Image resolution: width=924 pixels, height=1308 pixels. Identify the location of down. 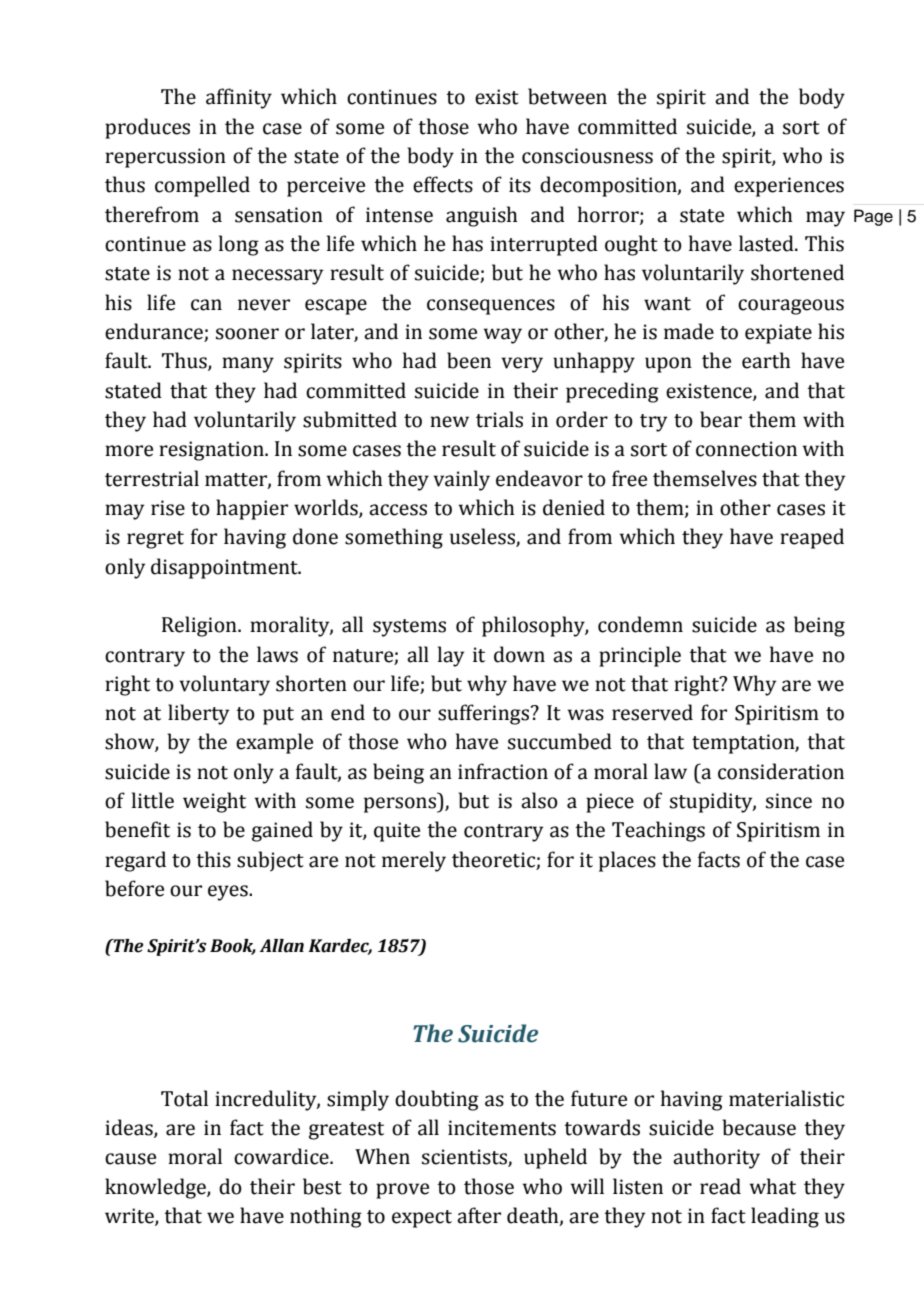
(519, 654).
